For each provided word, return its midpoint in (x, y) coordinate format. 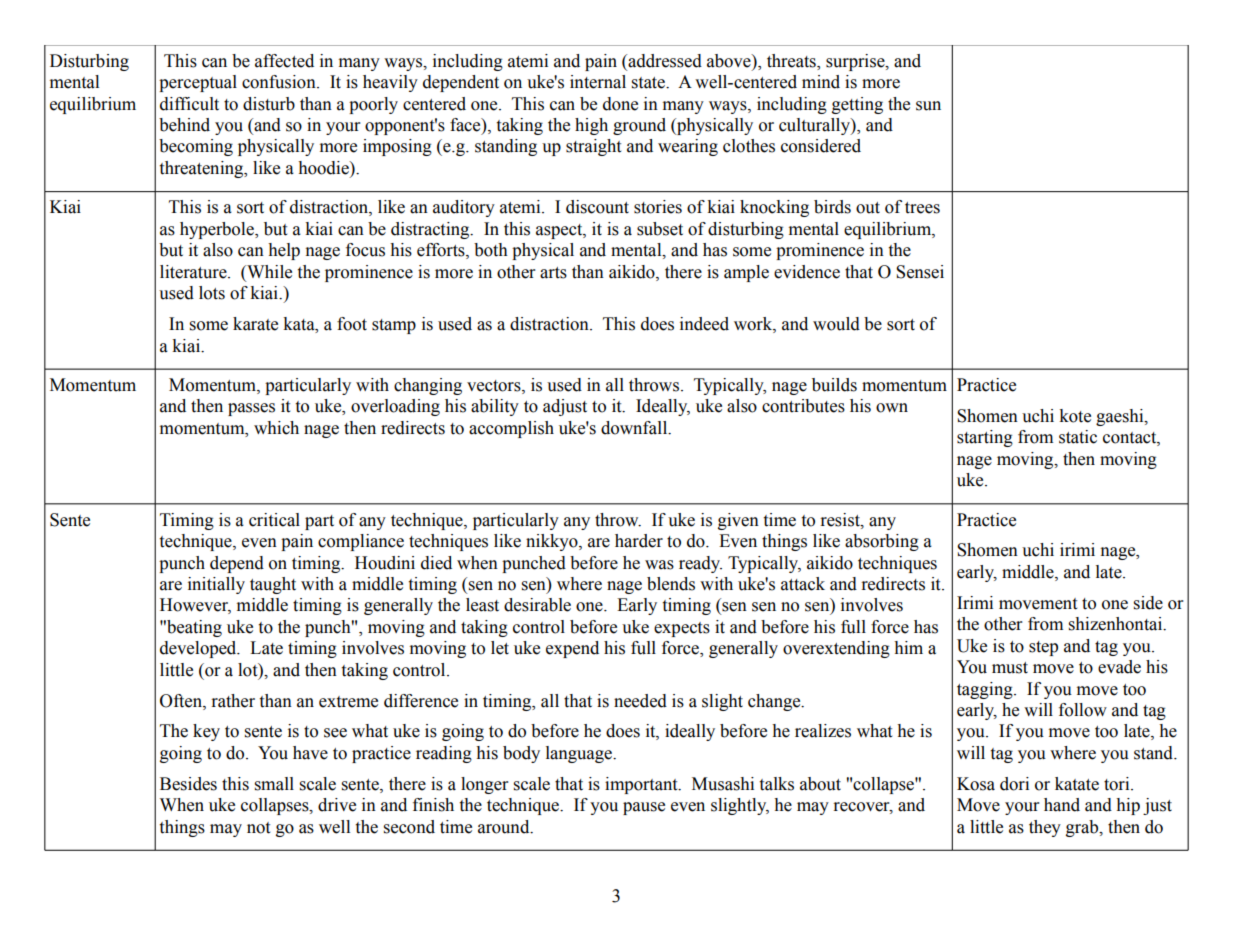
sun (928, 106)
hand (1062, 805)
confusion (280, 82)
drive (337, 805)
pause (644, 808)
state (649, 83)
